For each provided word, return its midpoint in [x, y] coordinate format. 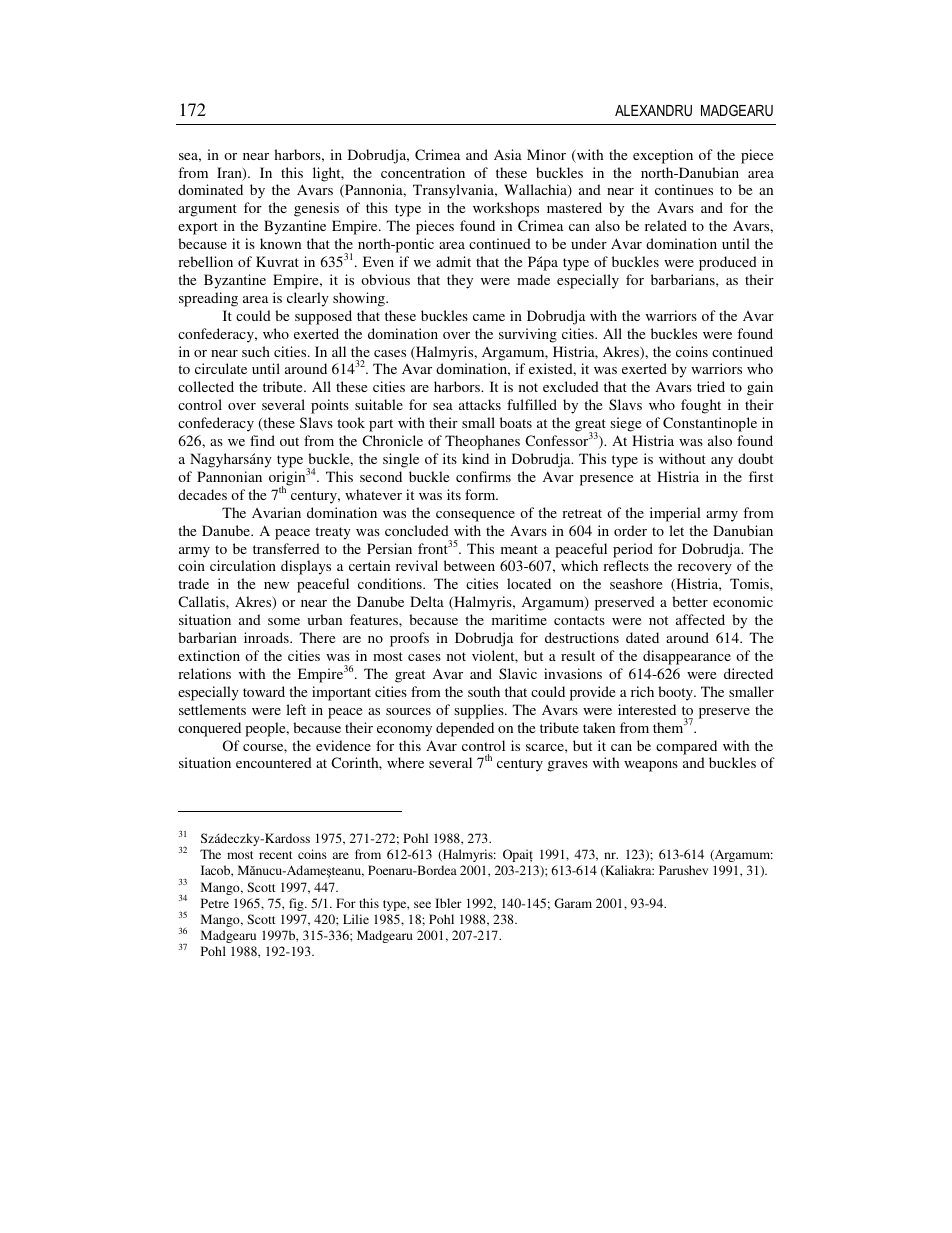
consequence [475, 516]
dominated [210, 189]
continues [684, 189]
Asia [508, 154]
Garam [573, 903]
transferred [286, 548]
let [676, 530]
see [422, 904]
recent [276, 855]
